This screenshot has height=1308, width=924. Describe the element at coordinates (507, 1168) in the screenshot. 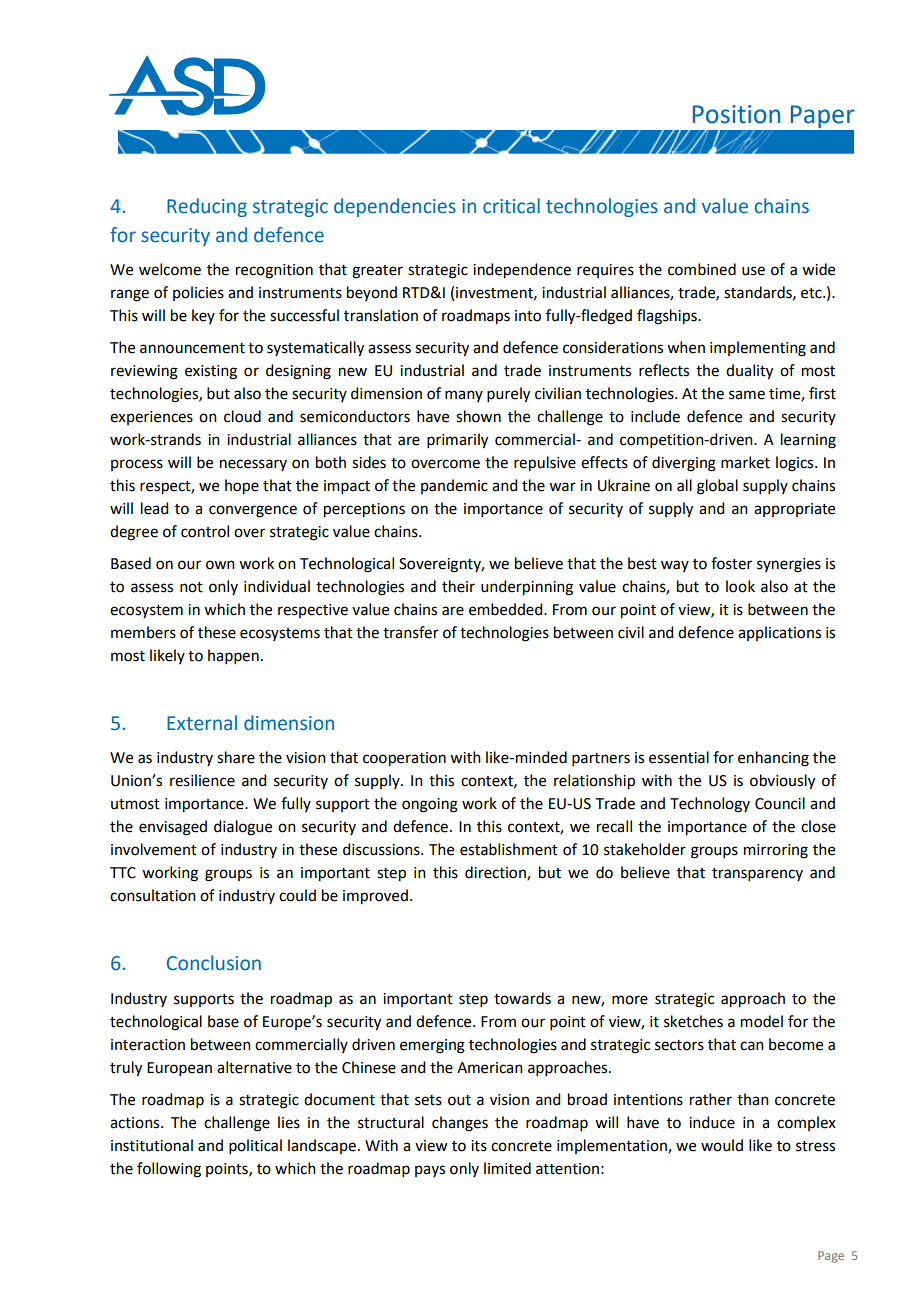

I see `limited` at that location.
